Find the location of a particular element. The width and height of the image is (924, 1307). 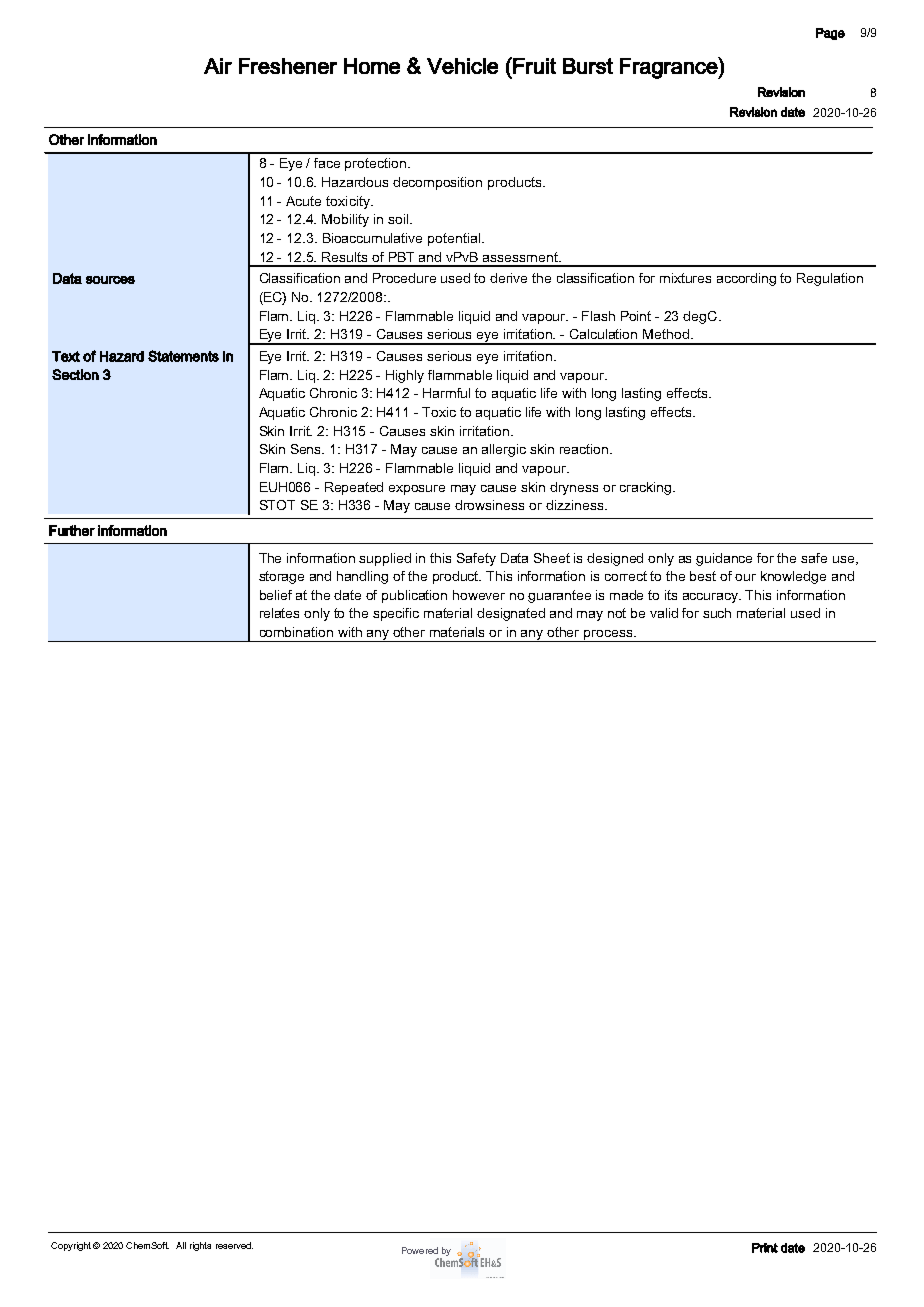

rights is located at coordinates (200, 1246).
